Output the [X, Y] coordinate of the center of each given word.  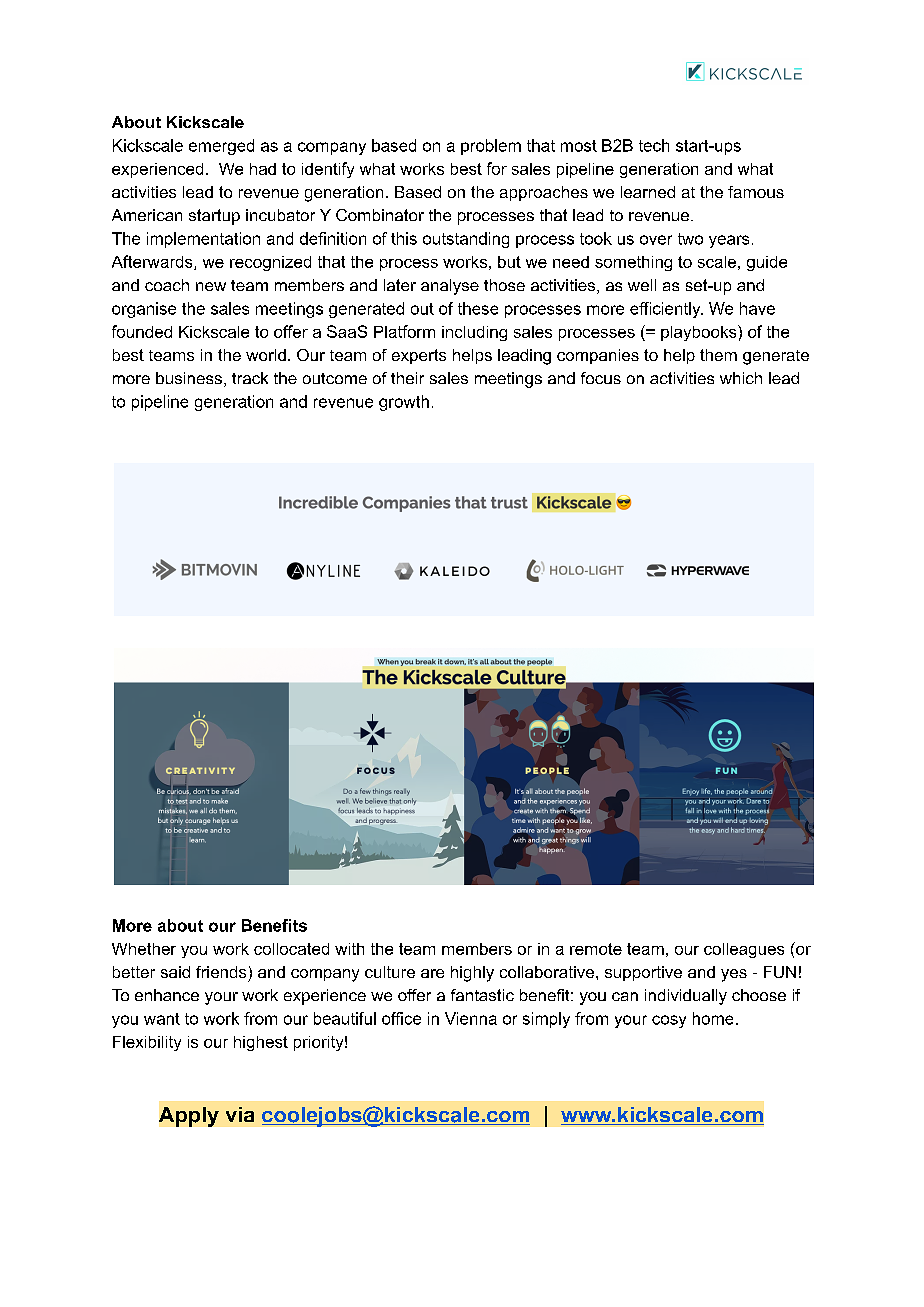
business [189, 378]
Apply [189, 1117]
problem [491, 147]
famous [756, 192]
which [741, 378]
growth [404, 403]
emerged [221, 147]
